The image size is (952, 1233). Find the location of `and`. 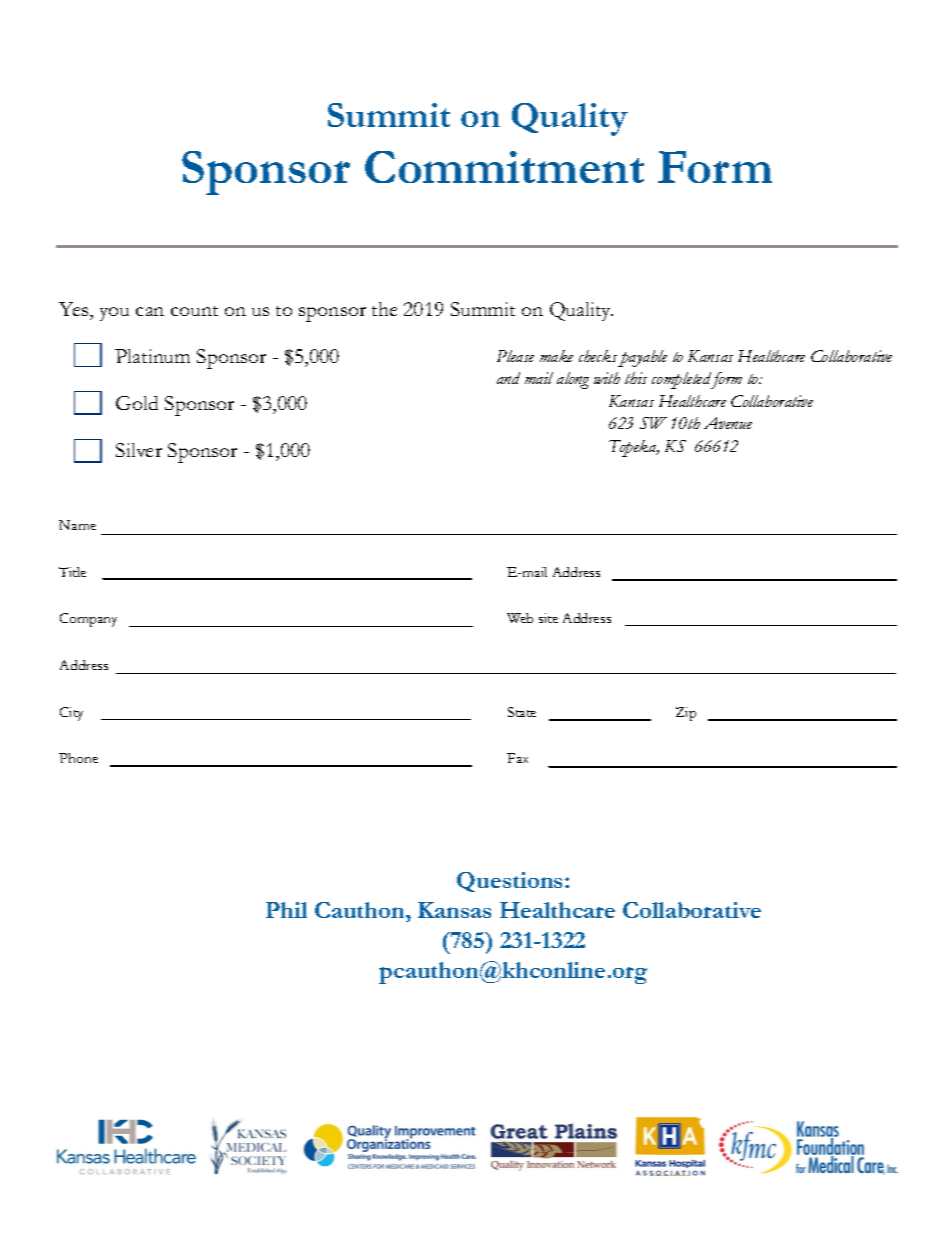

and is located at coordinates (508, 378).
